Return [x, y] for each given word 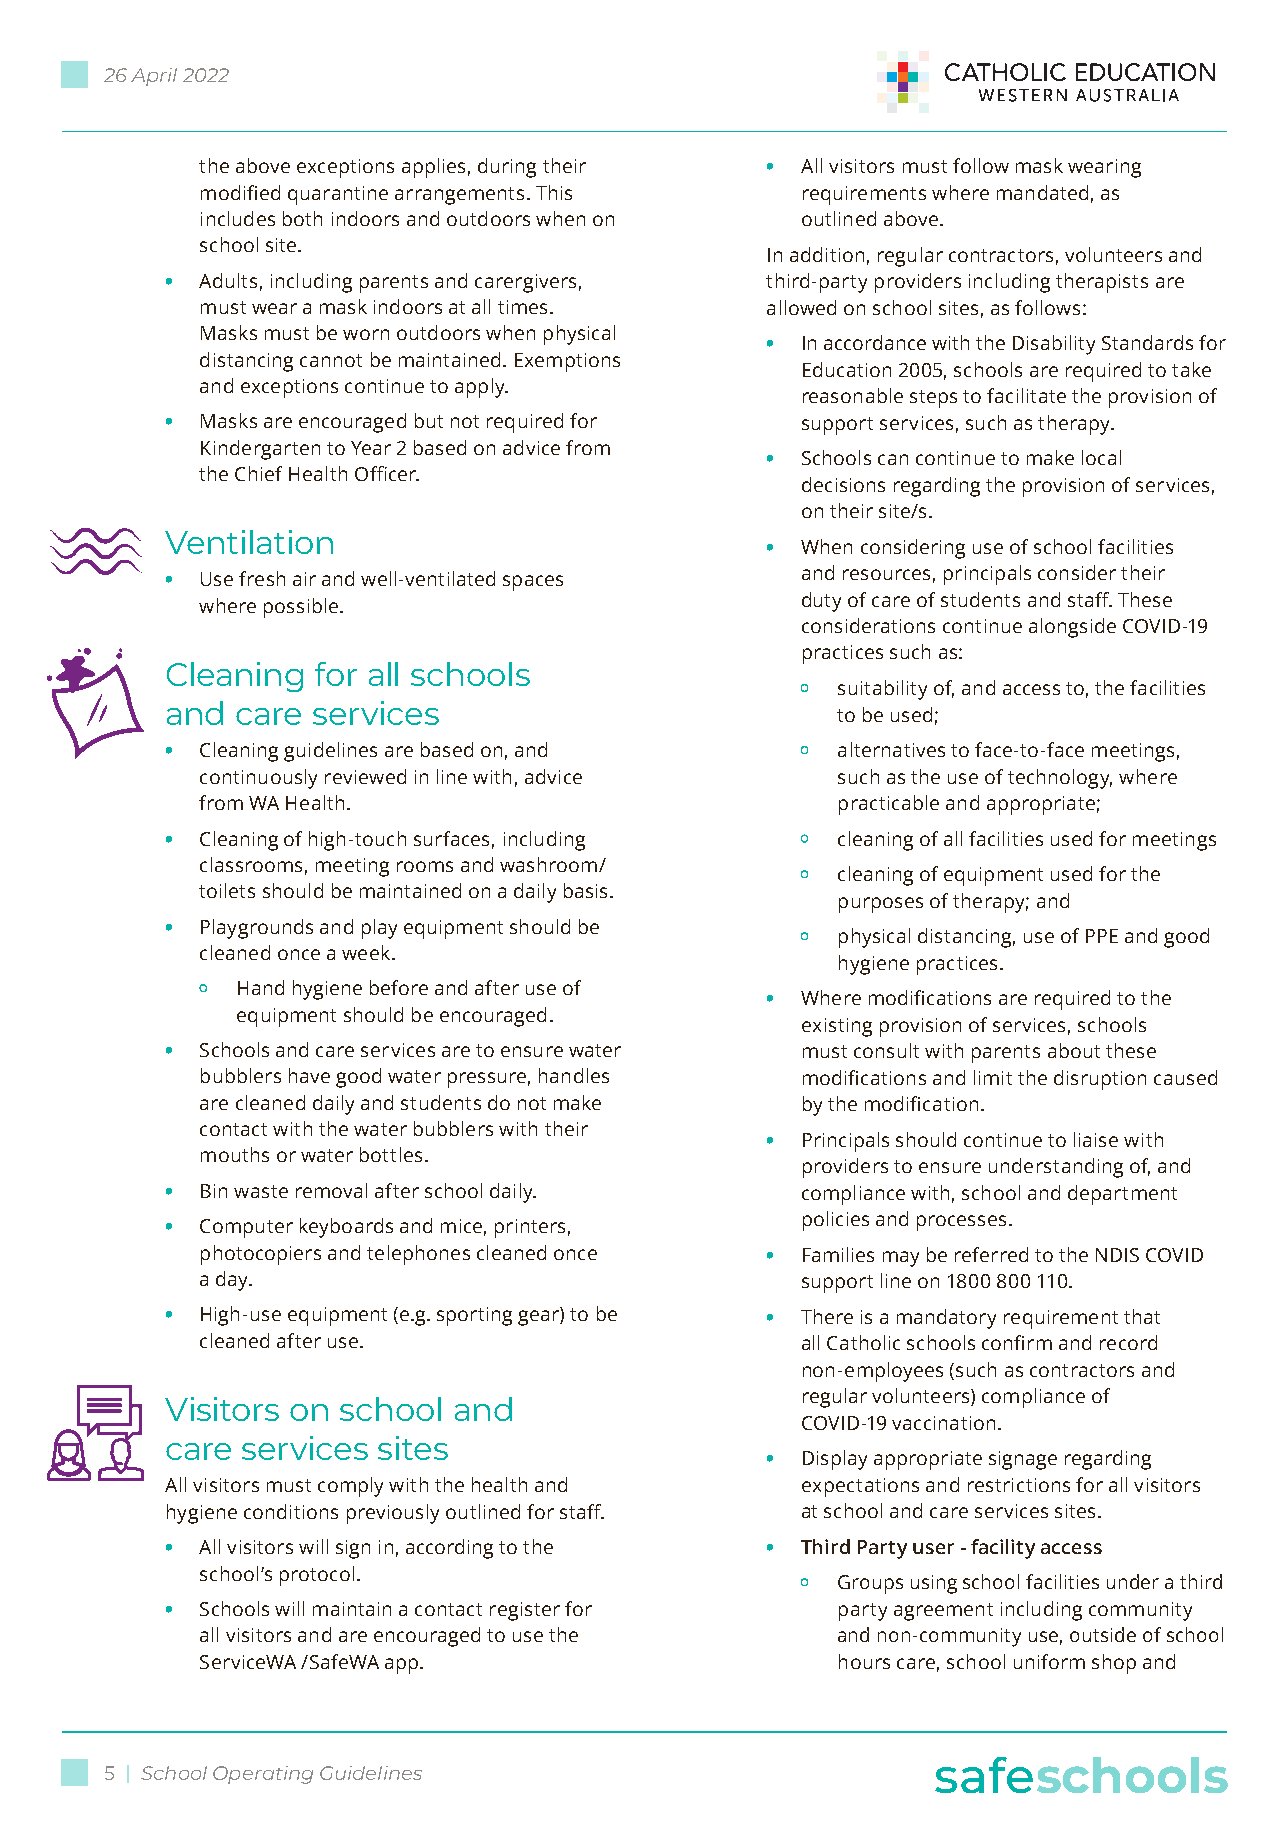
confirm [1017, 1342]
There [827, 1316]
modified [240, 192]
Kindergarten [260, 450]
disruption [1100, 1080]
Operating [263, 1775]
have [309, 1075]
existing [837, 1027]
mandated [1042, 192]
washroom [548, 864]
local [1101, 457]
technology [1060, 779]
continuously [258, 779]
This [554, 192]
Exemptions [567, 362]
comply [350, 1487]
